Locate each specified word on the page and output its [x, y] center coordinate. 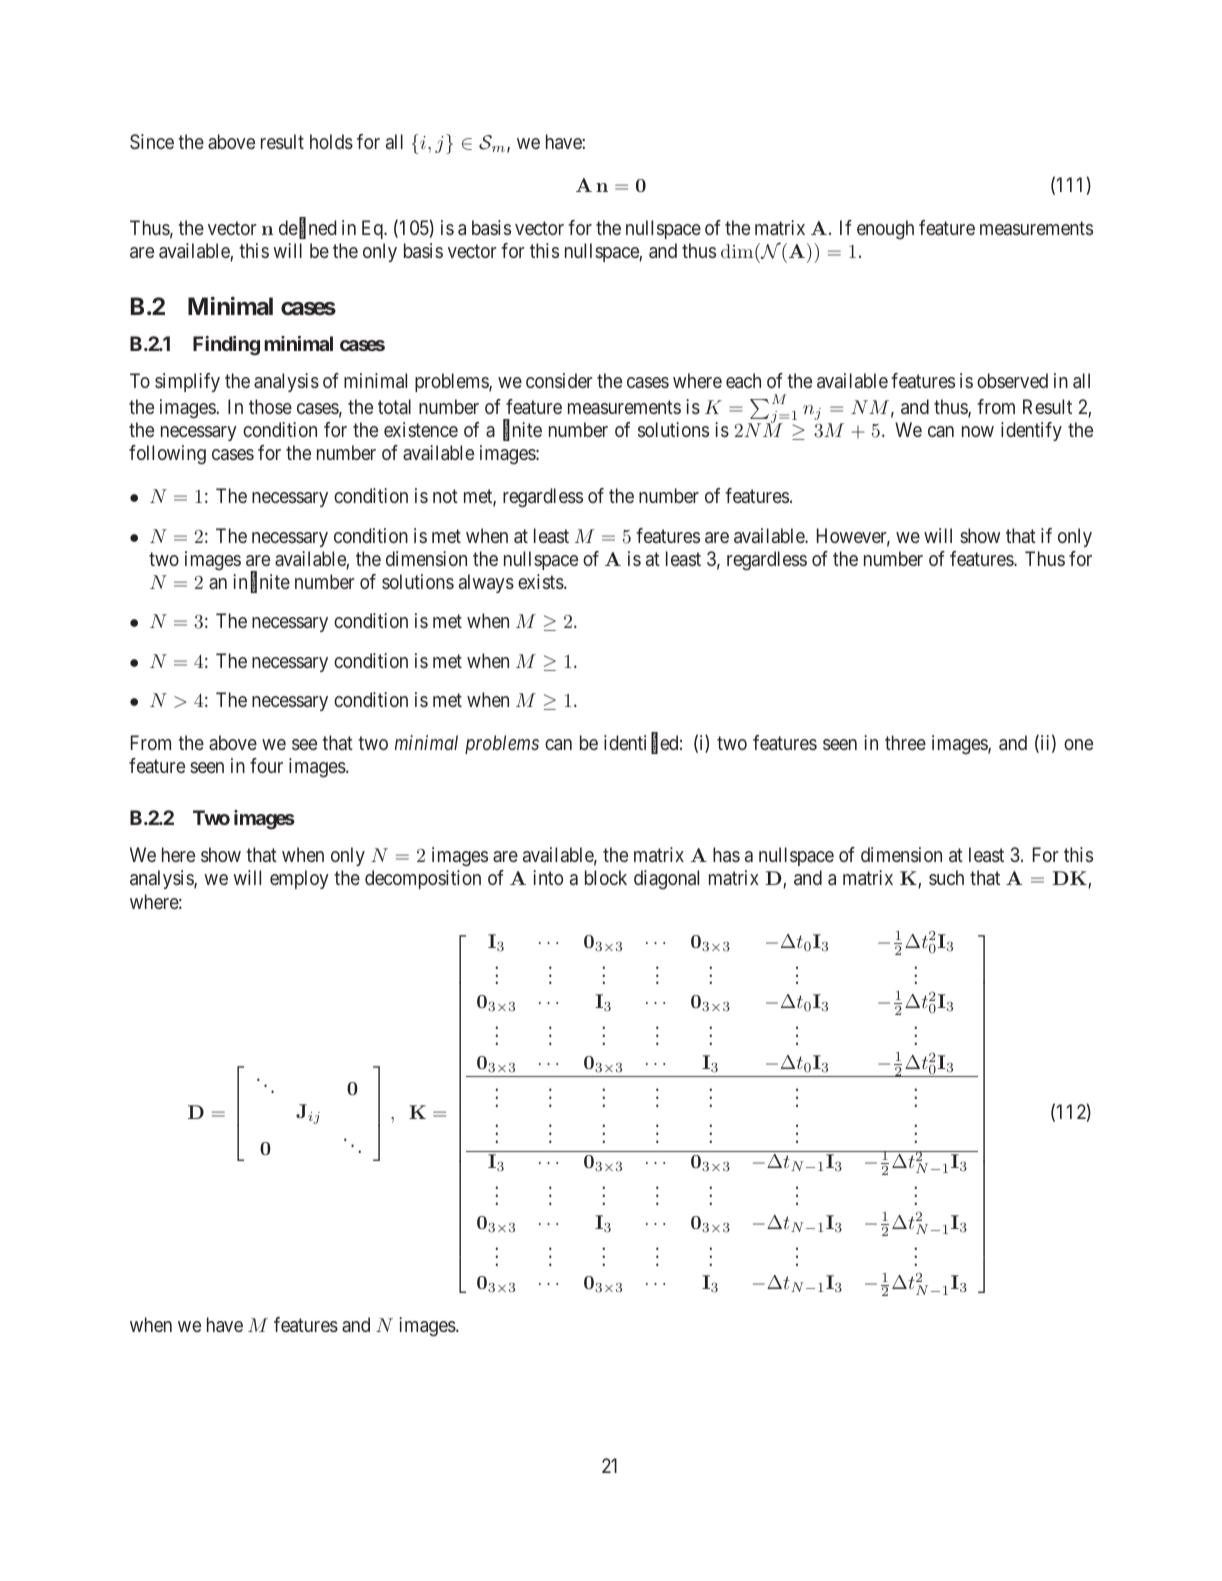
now [978, 431]
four [266, 765]
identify [1031, 431]
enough [885, 230]
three [905, 742]
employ [299, 879]
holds [331, 141]
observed [1012, 380]
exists [541, 581]
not [445, 496]
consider [559, 380]
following [167, 455]
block [606, 877]
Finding [226, 346]
